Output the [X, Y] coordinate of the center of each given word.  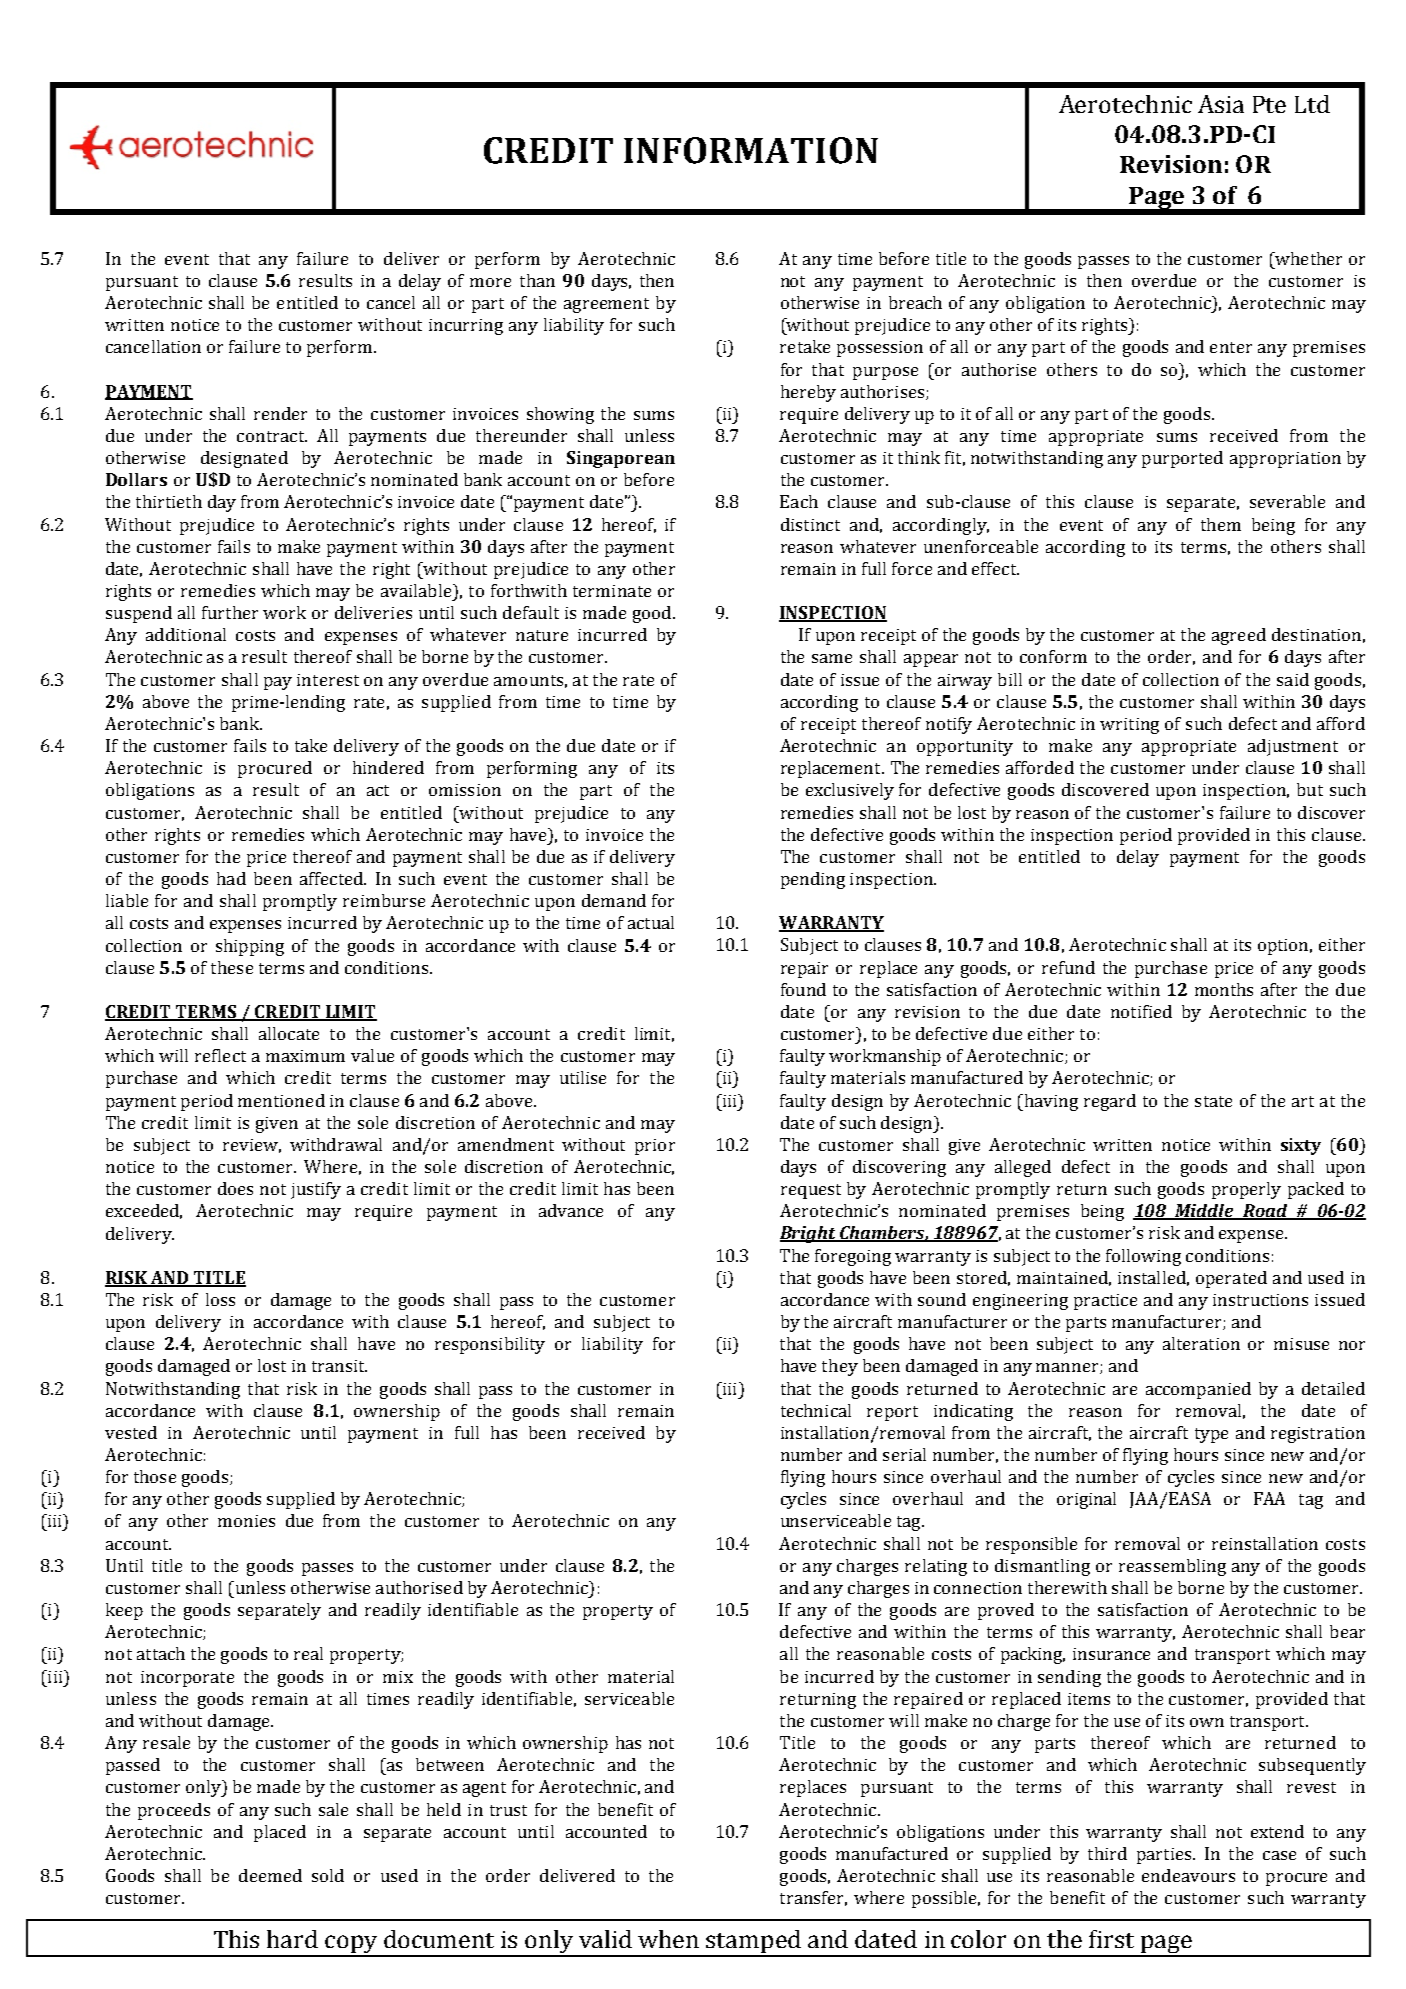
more [490, 282]
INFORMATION [751, 150]
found [803, 989]
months [1224, 989]
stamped [754, 1943]
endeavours [1188, 1875]
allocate [289, 1033]
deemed [270, 1875]
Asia [1221, 104]
